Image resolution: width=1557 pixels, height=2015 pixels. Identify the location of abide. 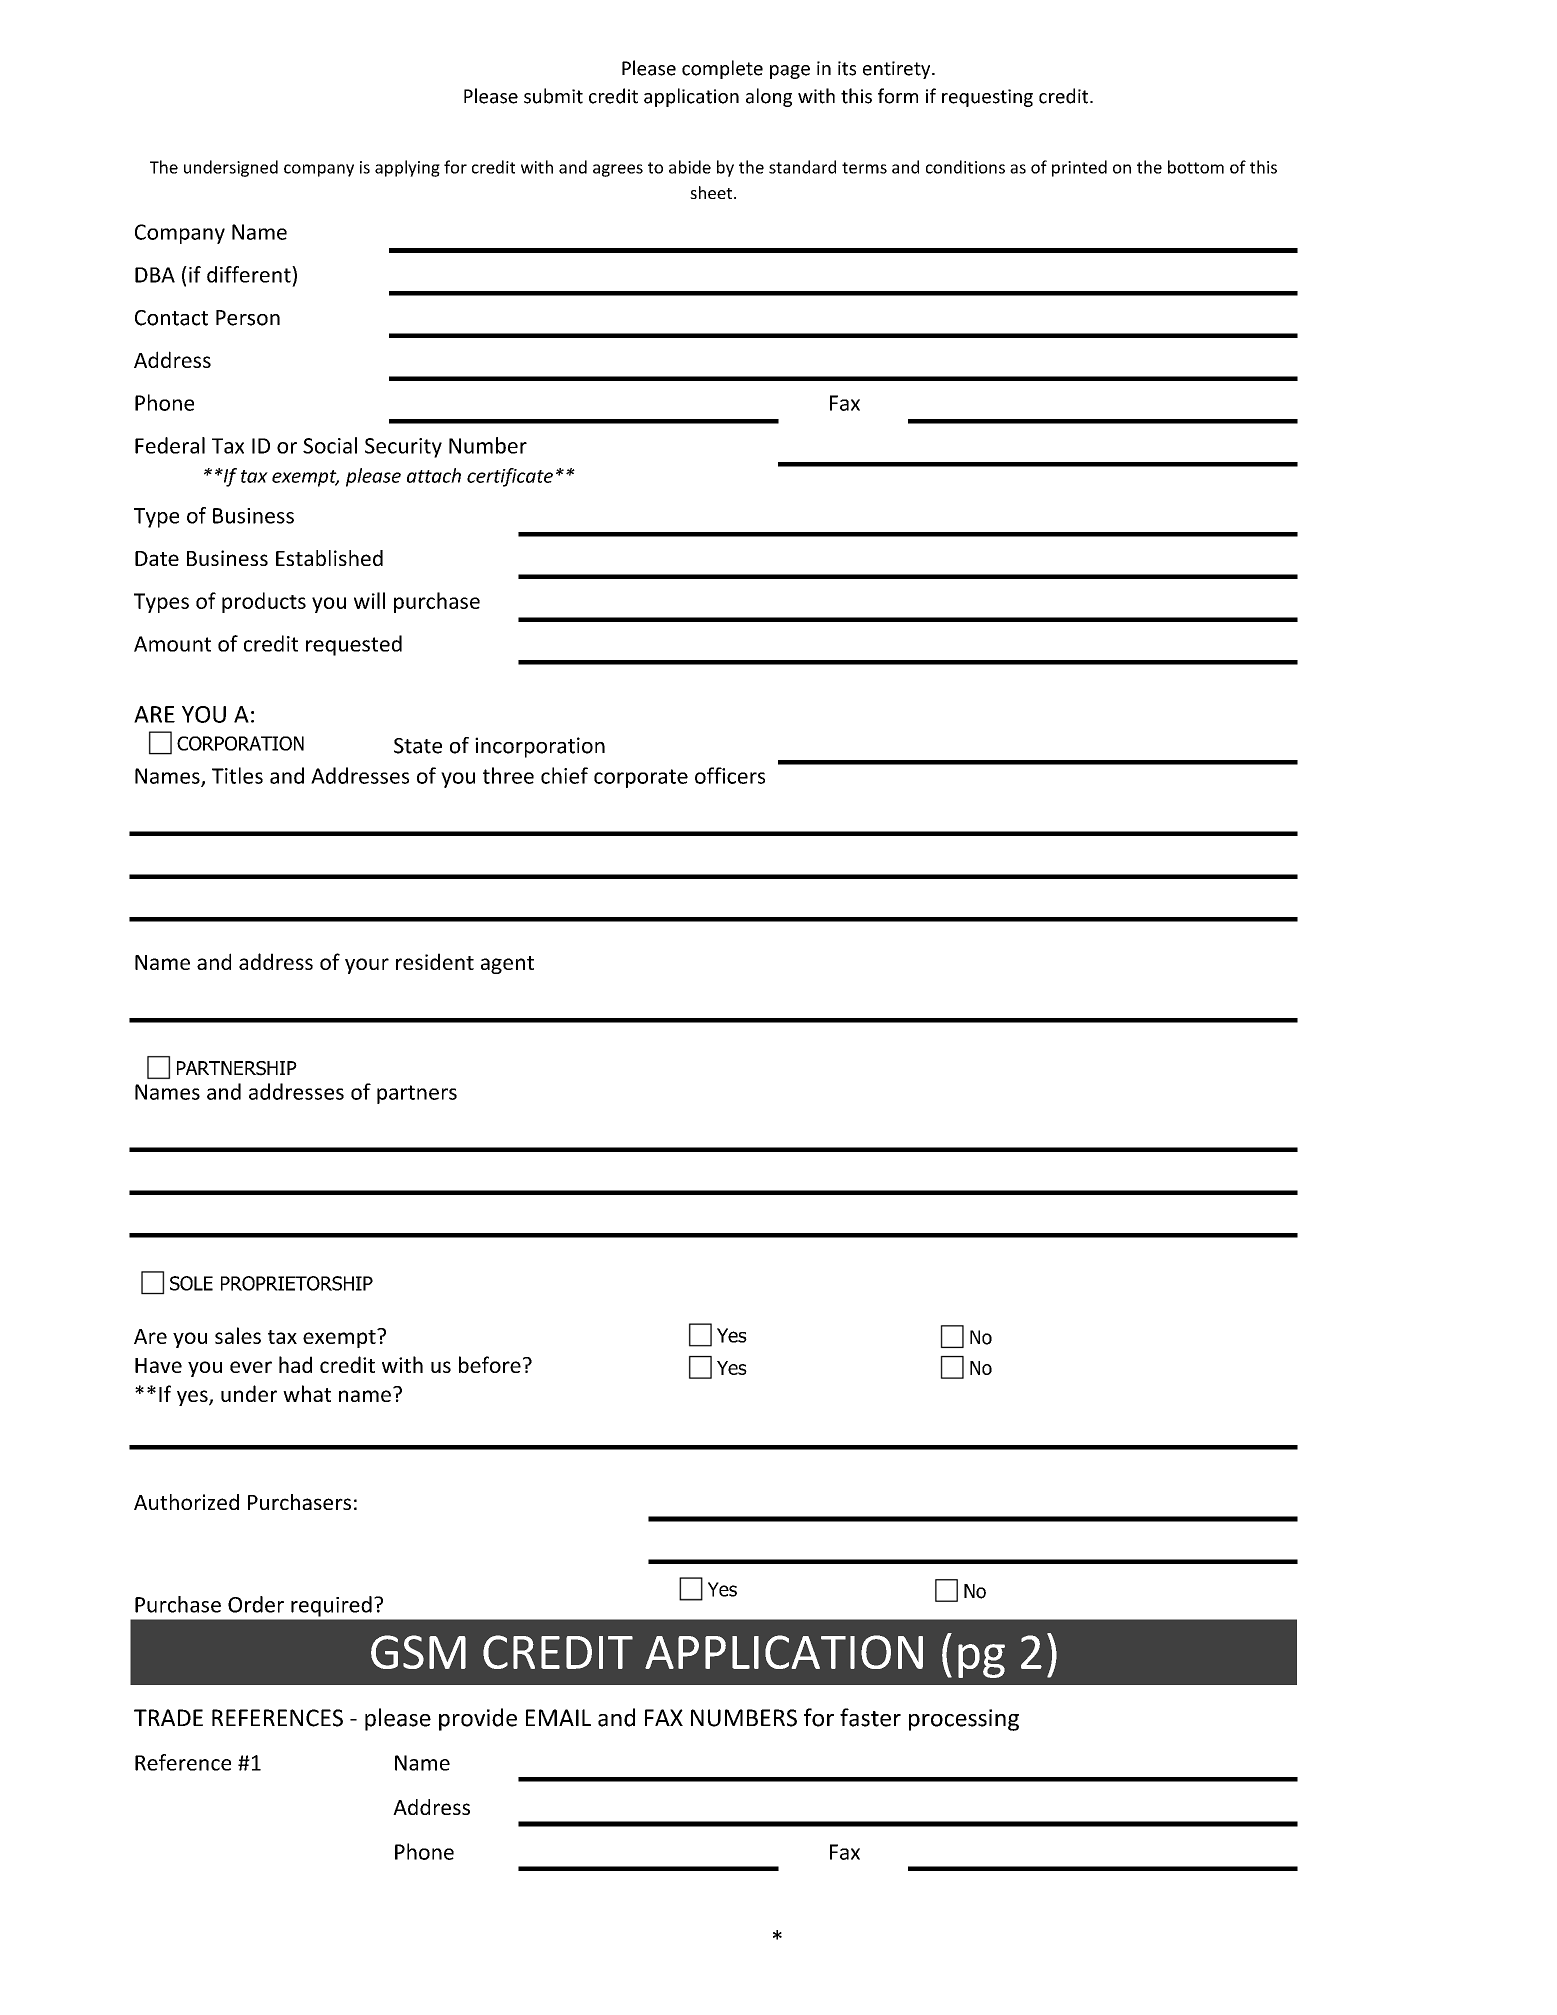
(690, 167).
